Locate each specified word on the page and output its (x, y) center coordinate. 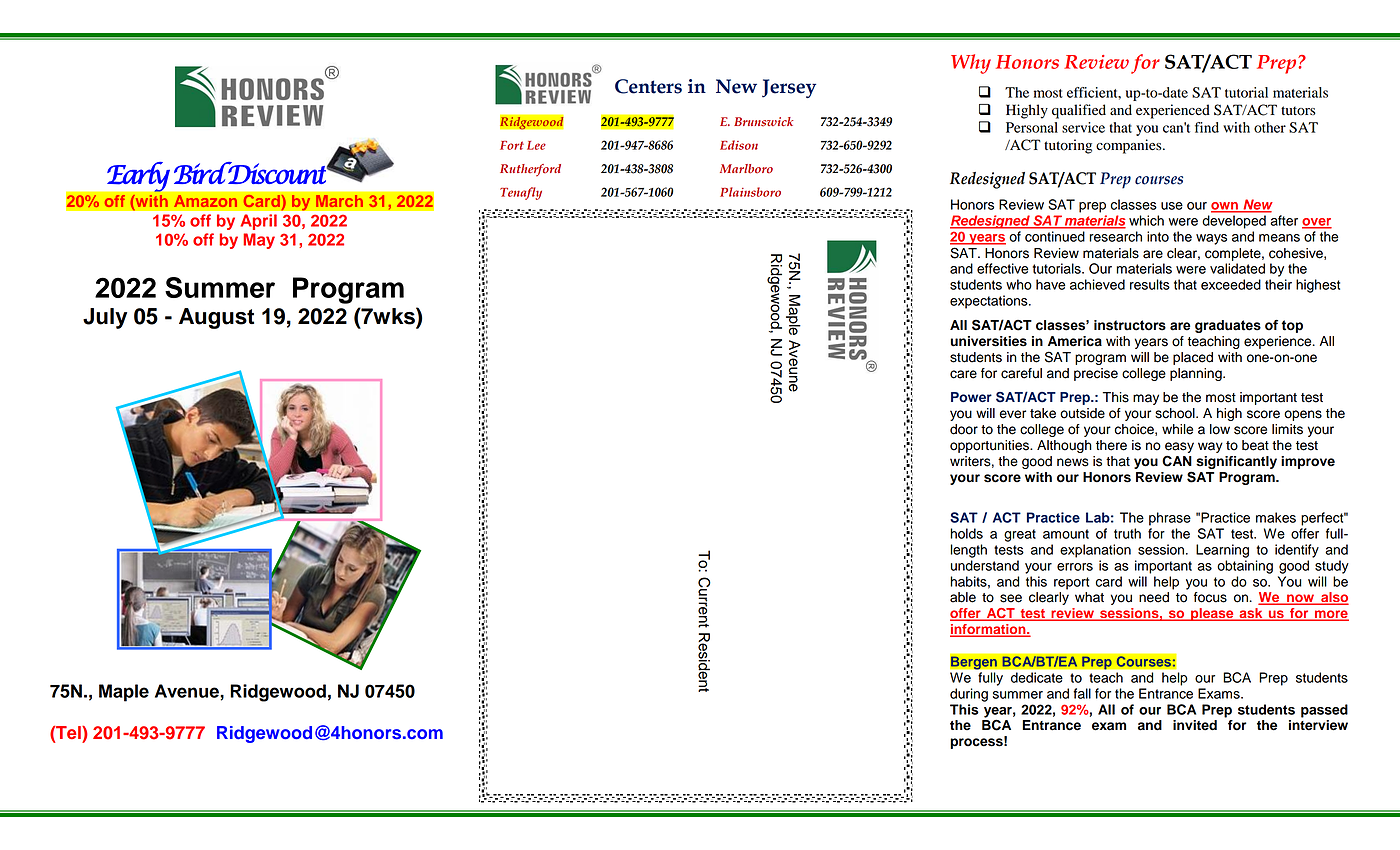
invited (1195, 725)
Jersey (789, 88)
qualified (1079, 111)
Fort (512, 145)
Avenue (188, 691)
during (969, 695)
